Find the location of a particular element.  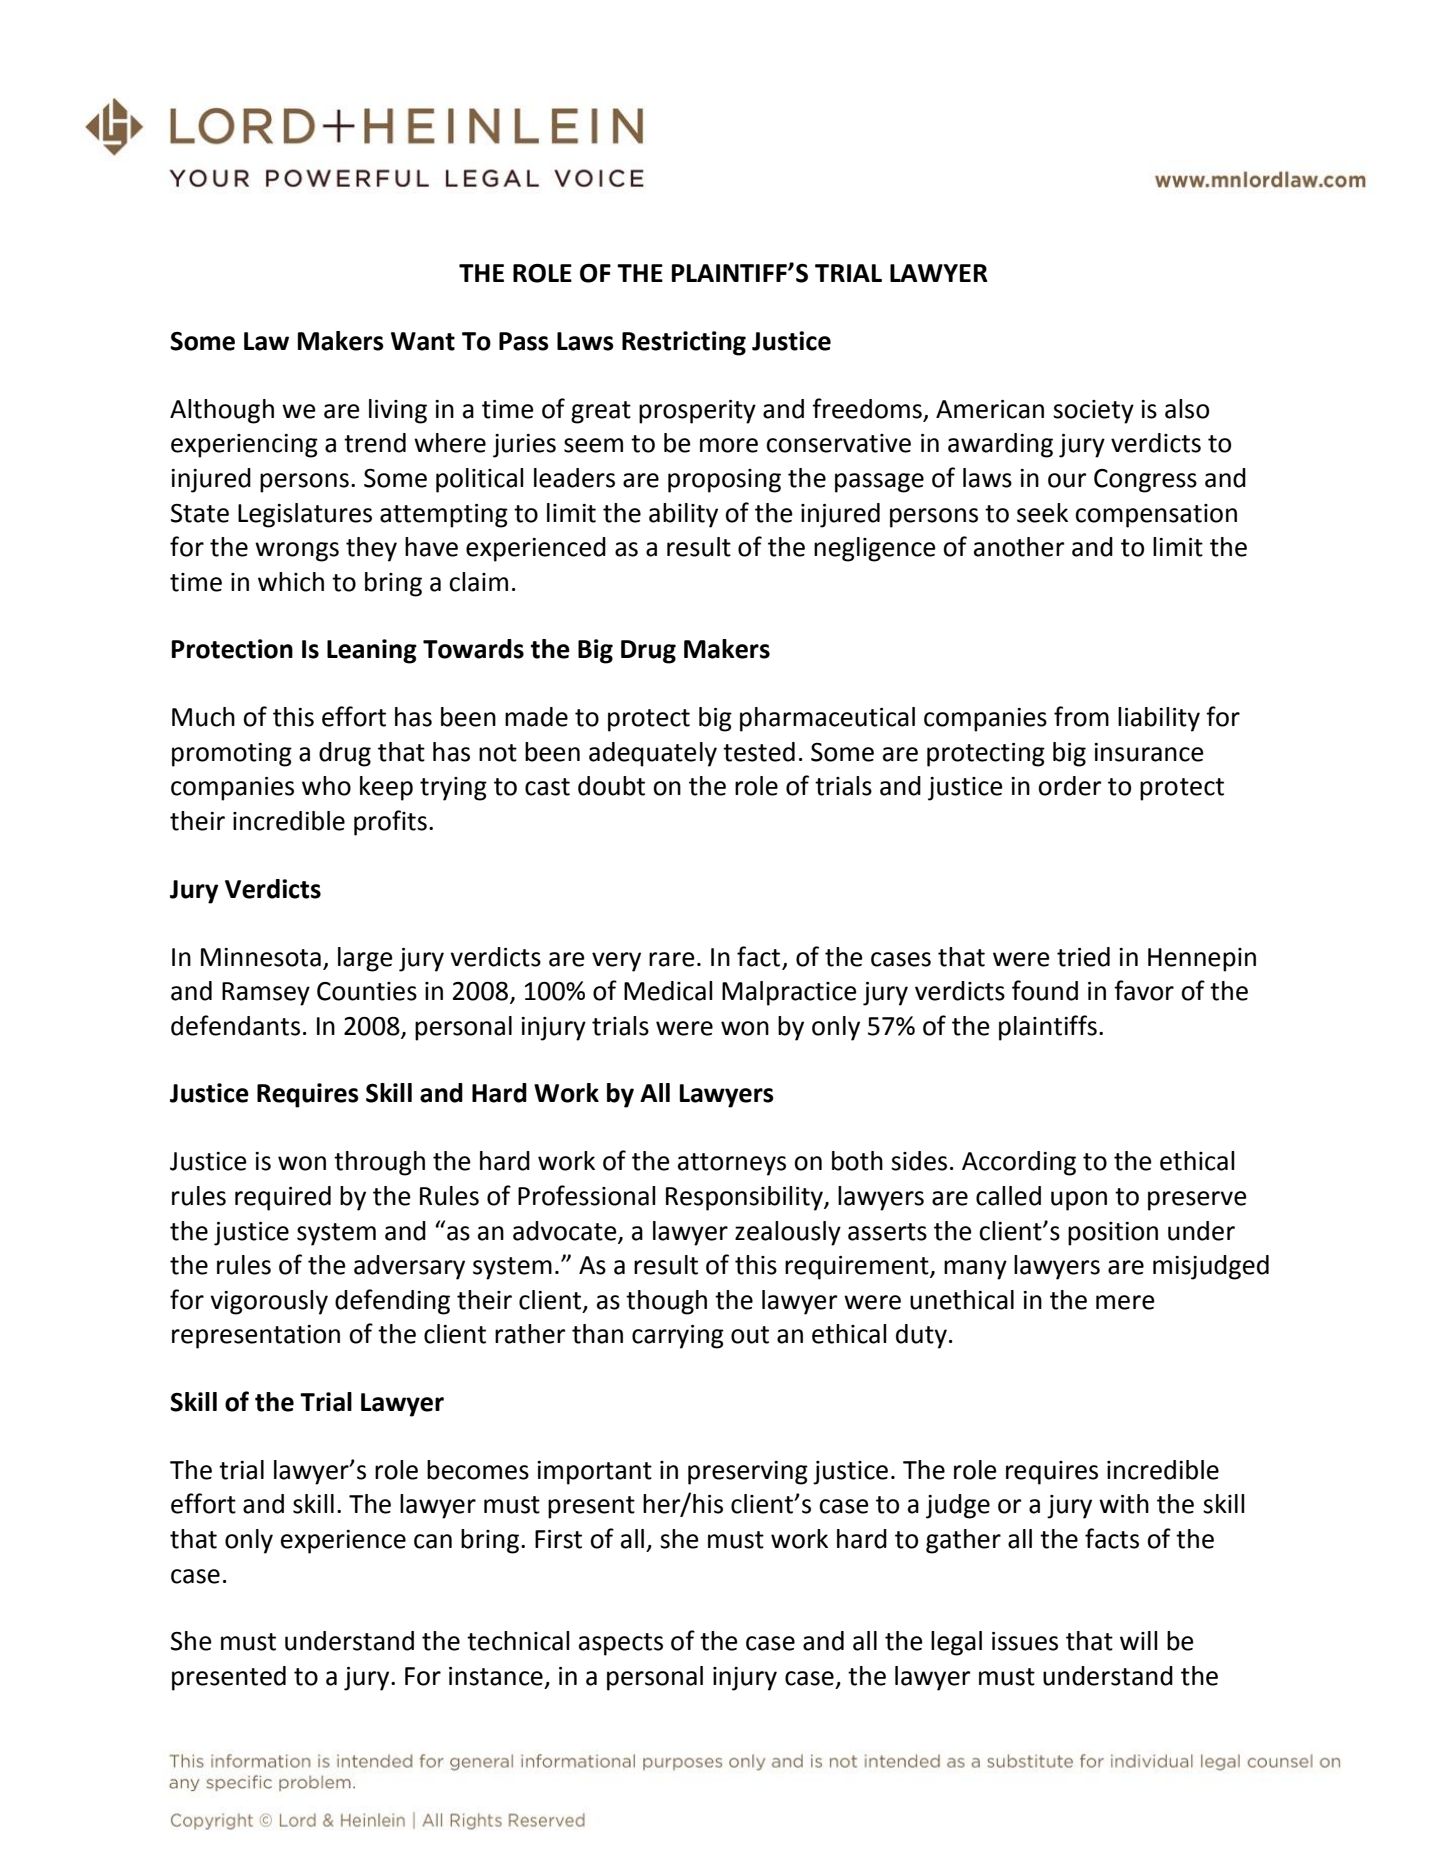

aspects is located at coordinates (621, 1644).
